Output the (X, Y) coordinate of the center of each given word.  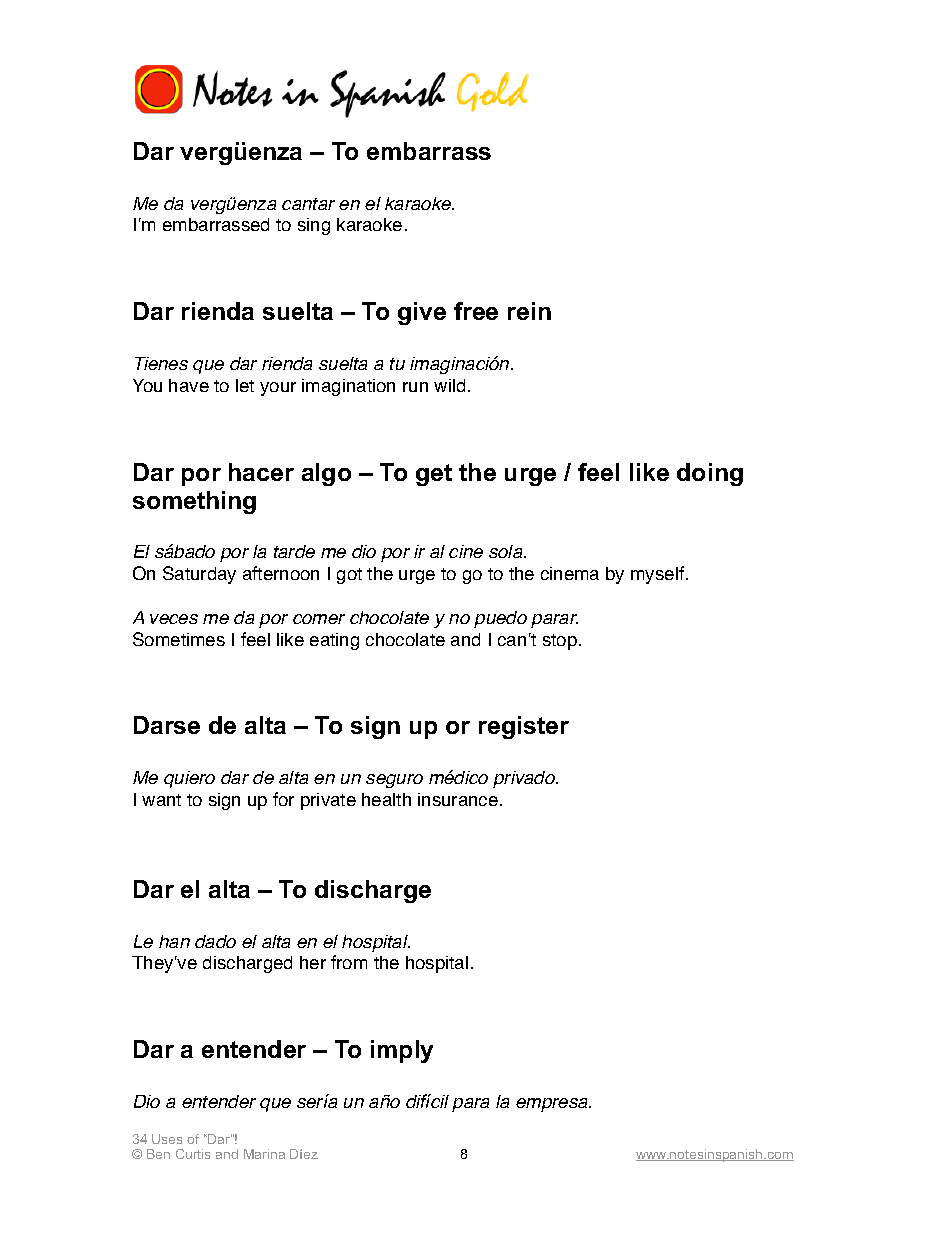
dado (215, 941)
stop (560, 642)
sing (314, 226)
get (434, 475)
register (524, 727)
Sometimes (179, 639)
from (349, 962)
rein (529, 311)
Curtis (193, 1154)
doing (710, 474)
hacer (261, 472)
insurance (458, 799)
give (422, 313)
